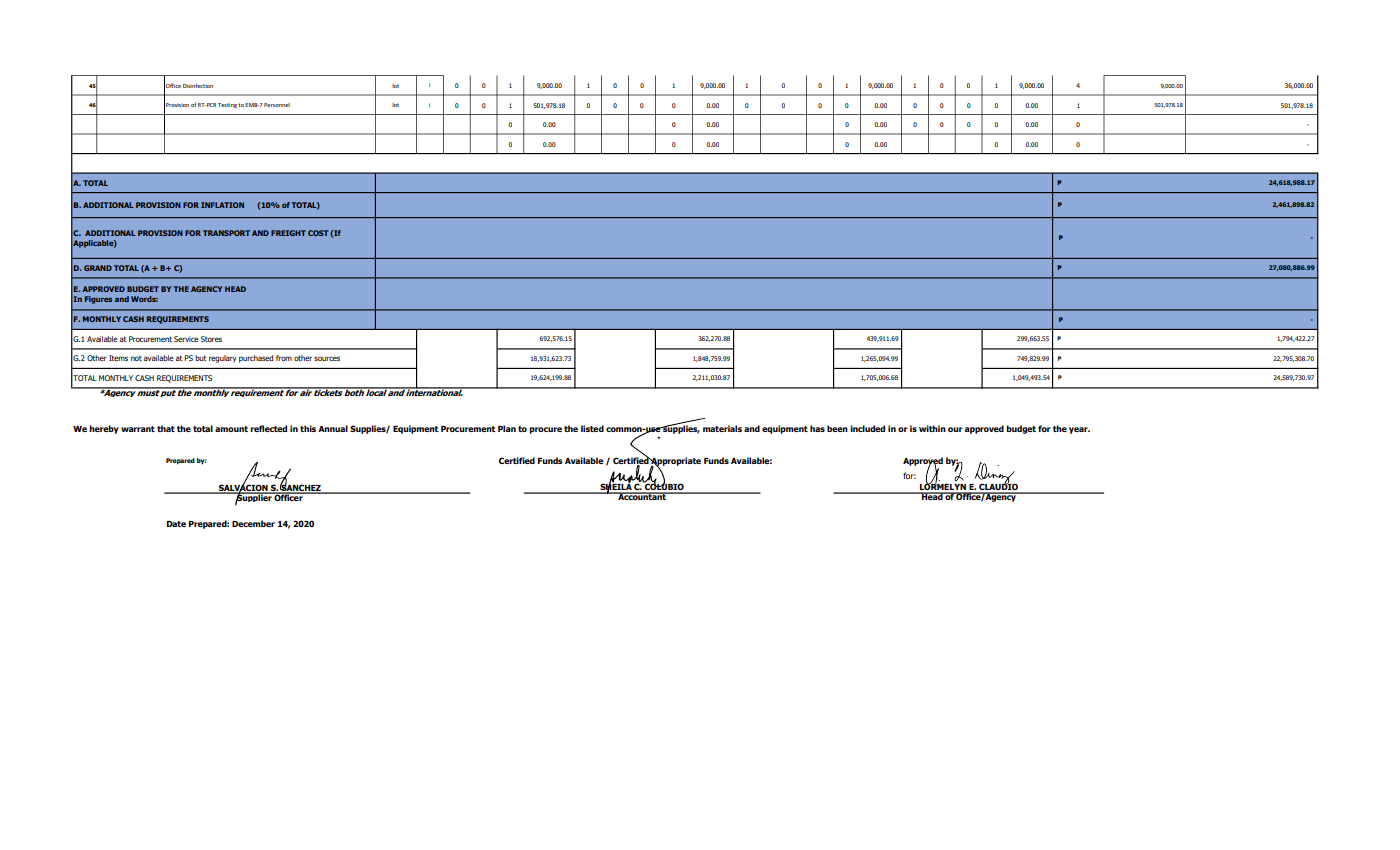  What do you see at coordinates (327, 358) in the document?
I see `sources` at bounding box center [327, 358].
